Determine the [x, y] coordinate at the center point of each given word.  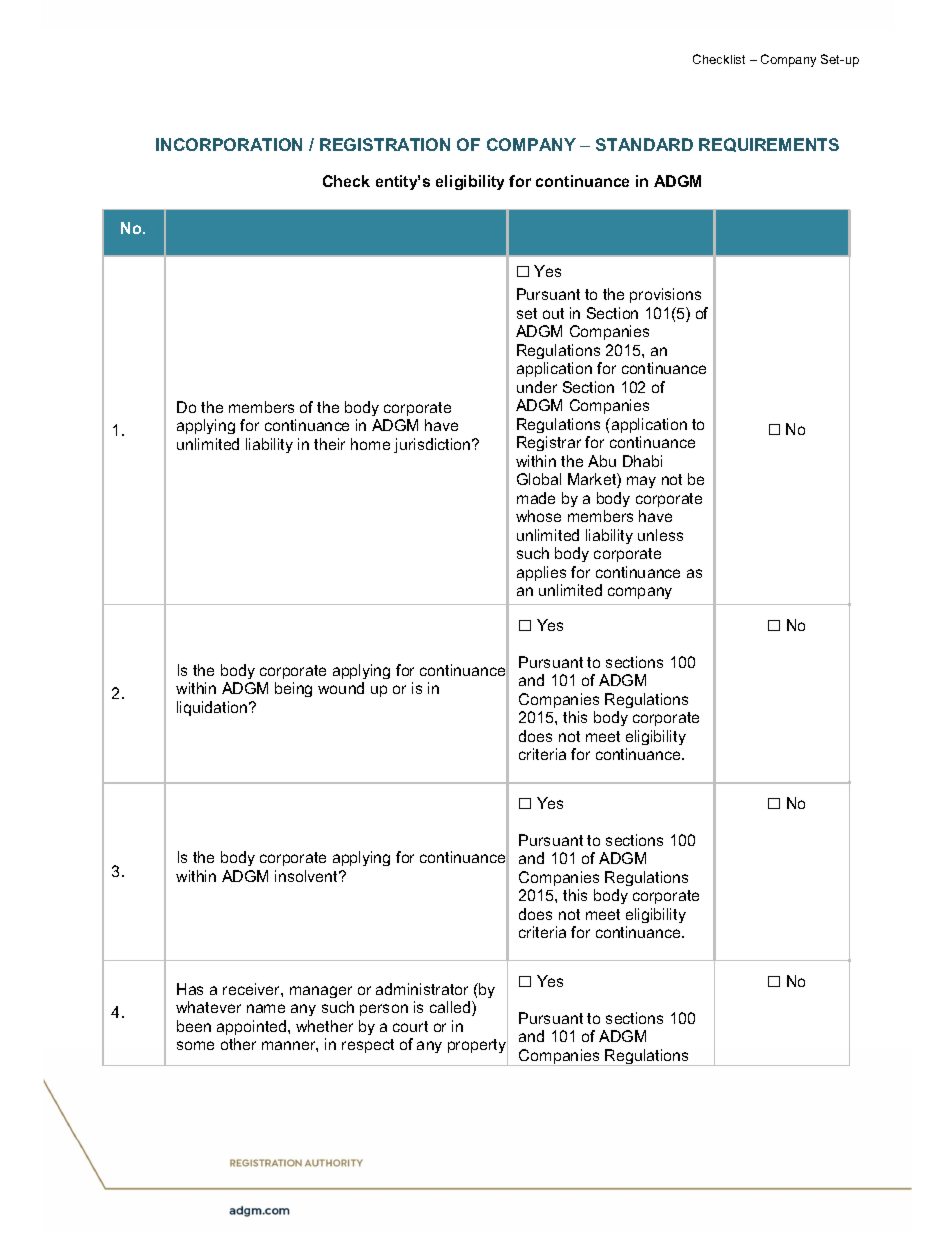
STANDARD [644, 144]
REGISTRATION [385, 144]
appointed [253, 1027]
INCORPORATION [229, 144]
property [478, 1047]
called [451, 1008]
